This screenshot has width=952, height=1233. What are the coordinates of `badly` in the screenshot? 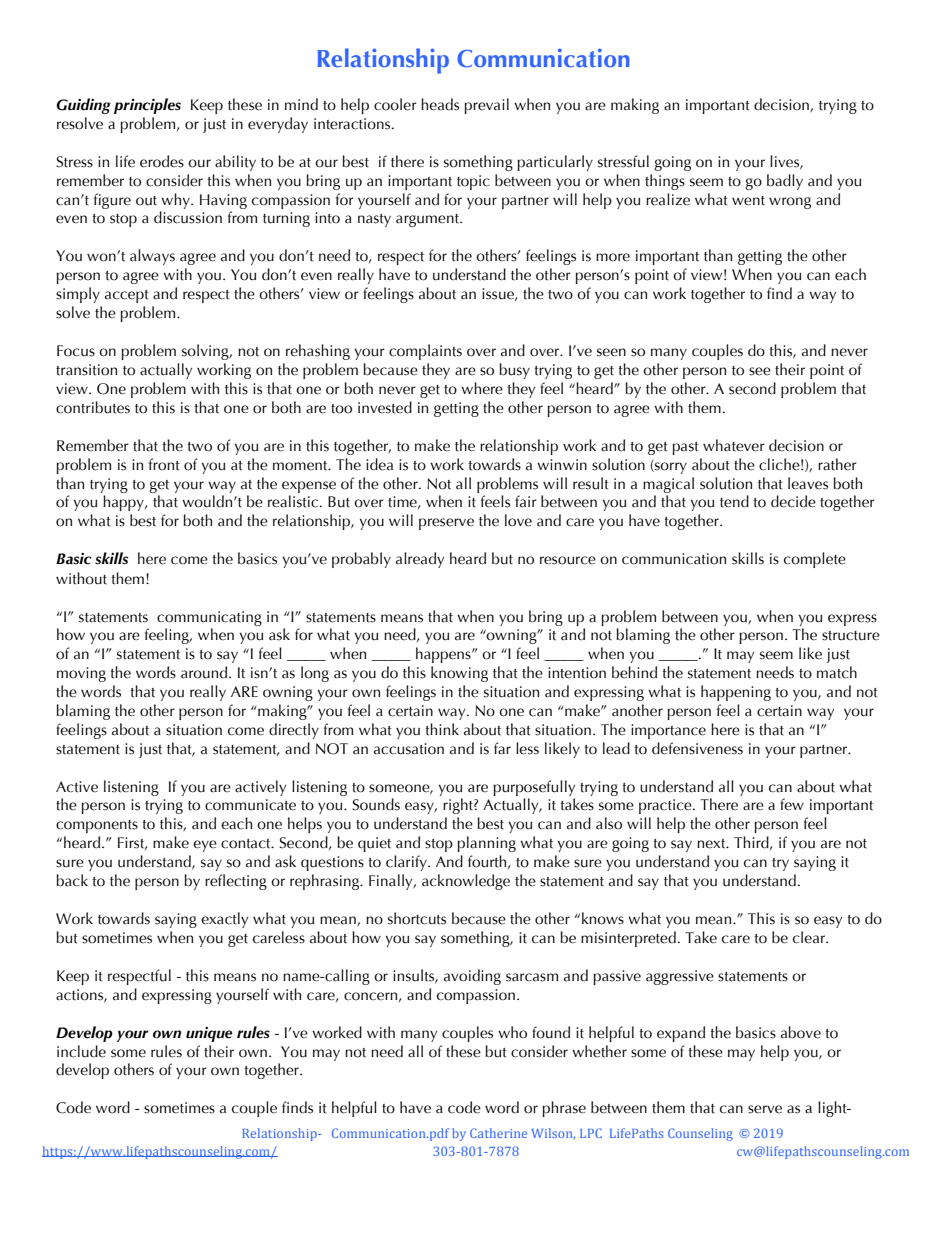 It's located at (785, 182).
